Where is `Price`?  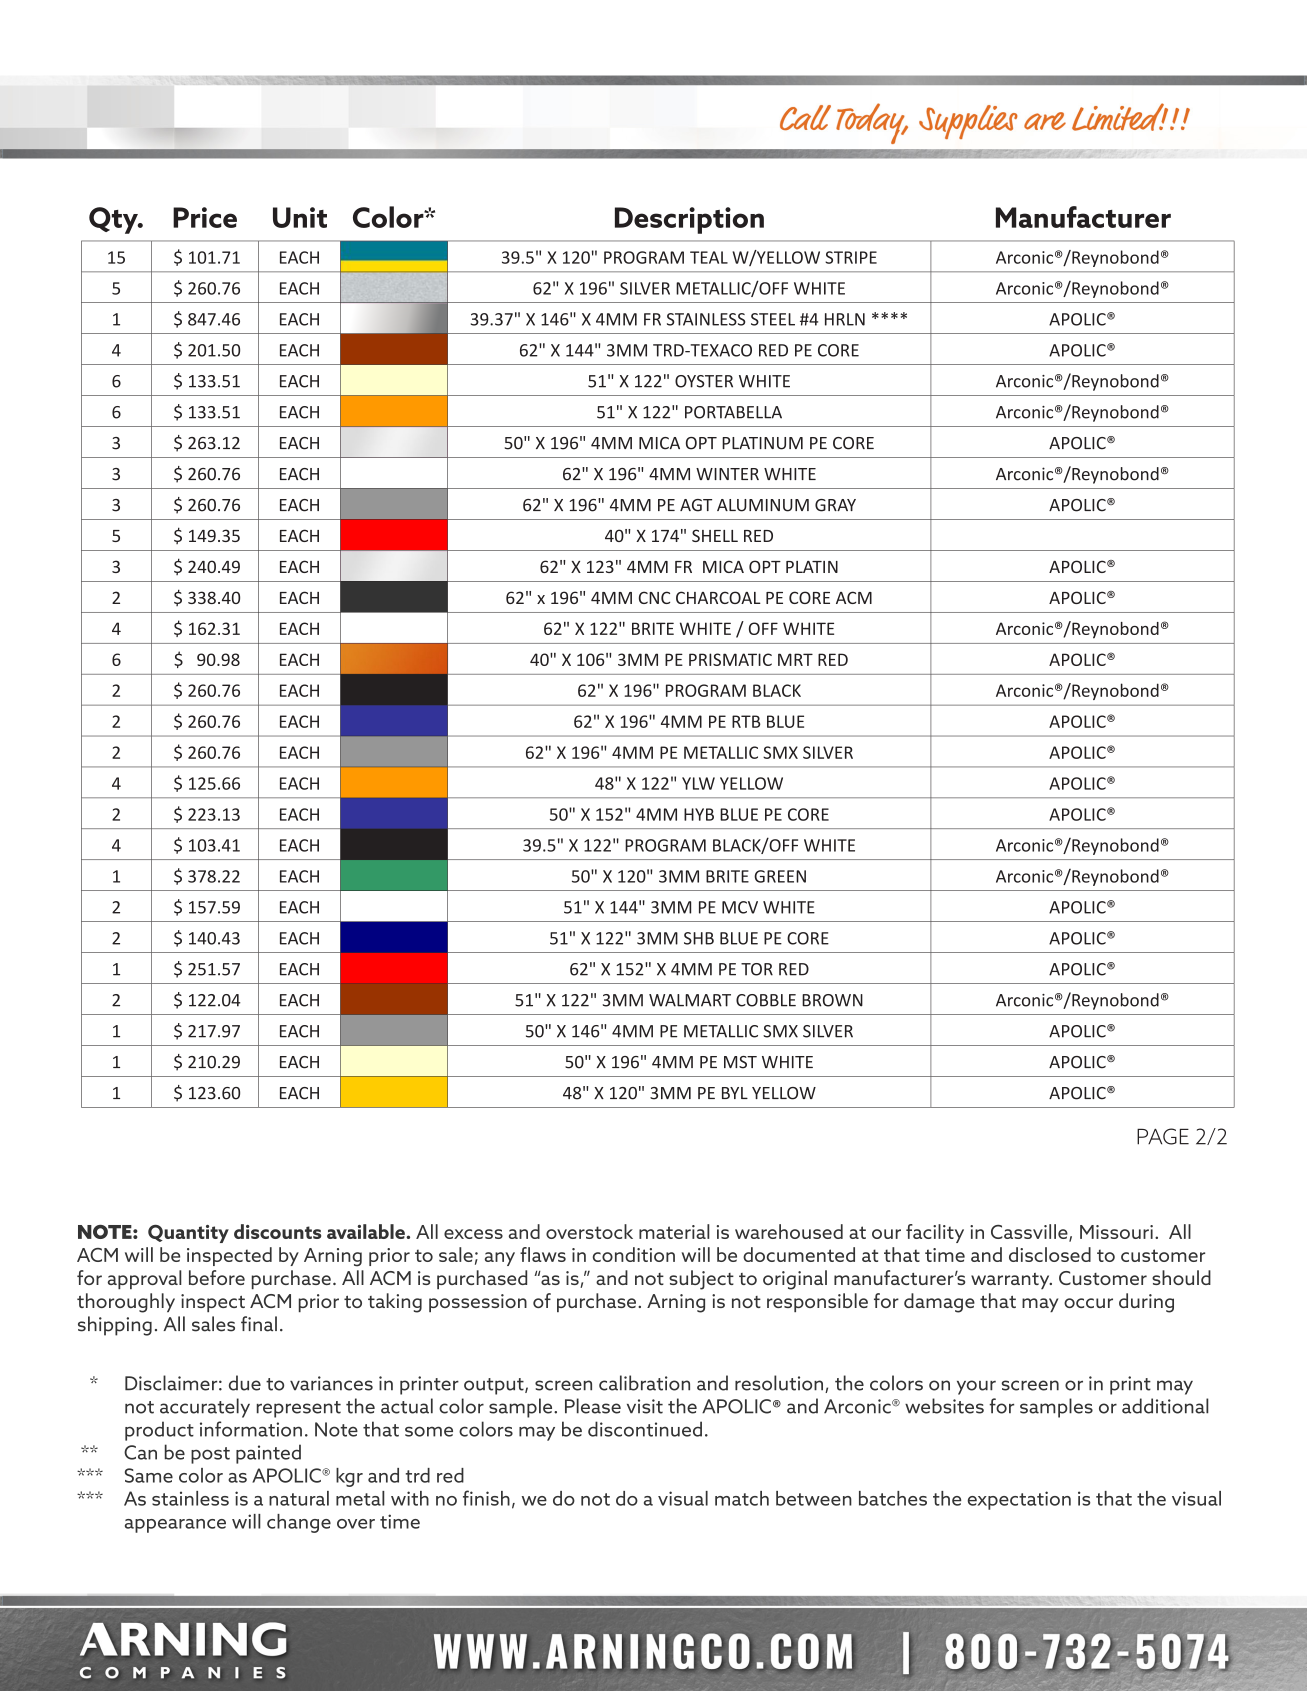
Price is located at coordinates (205, 217).
